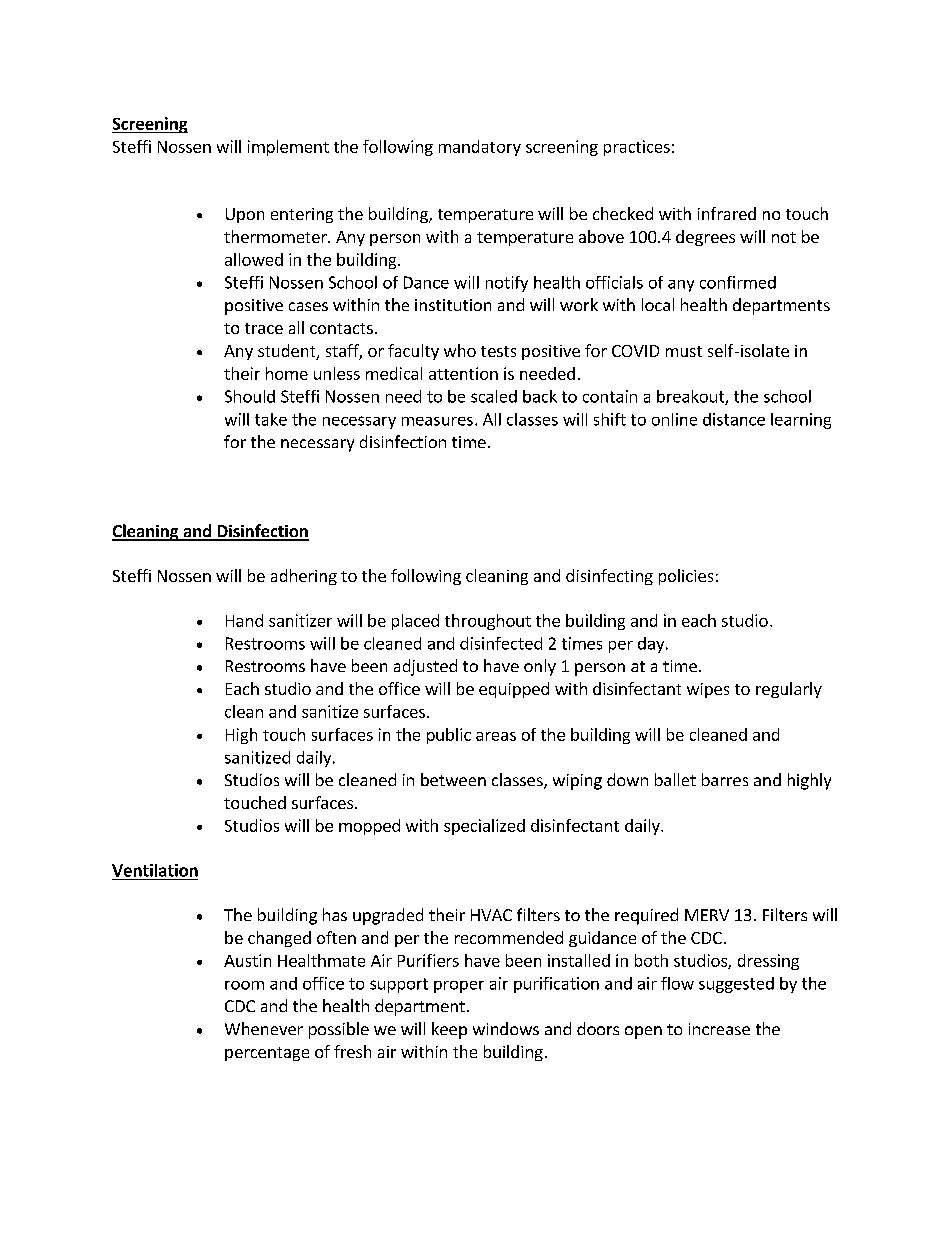  I want to click on ballet, so click(675, 779).
